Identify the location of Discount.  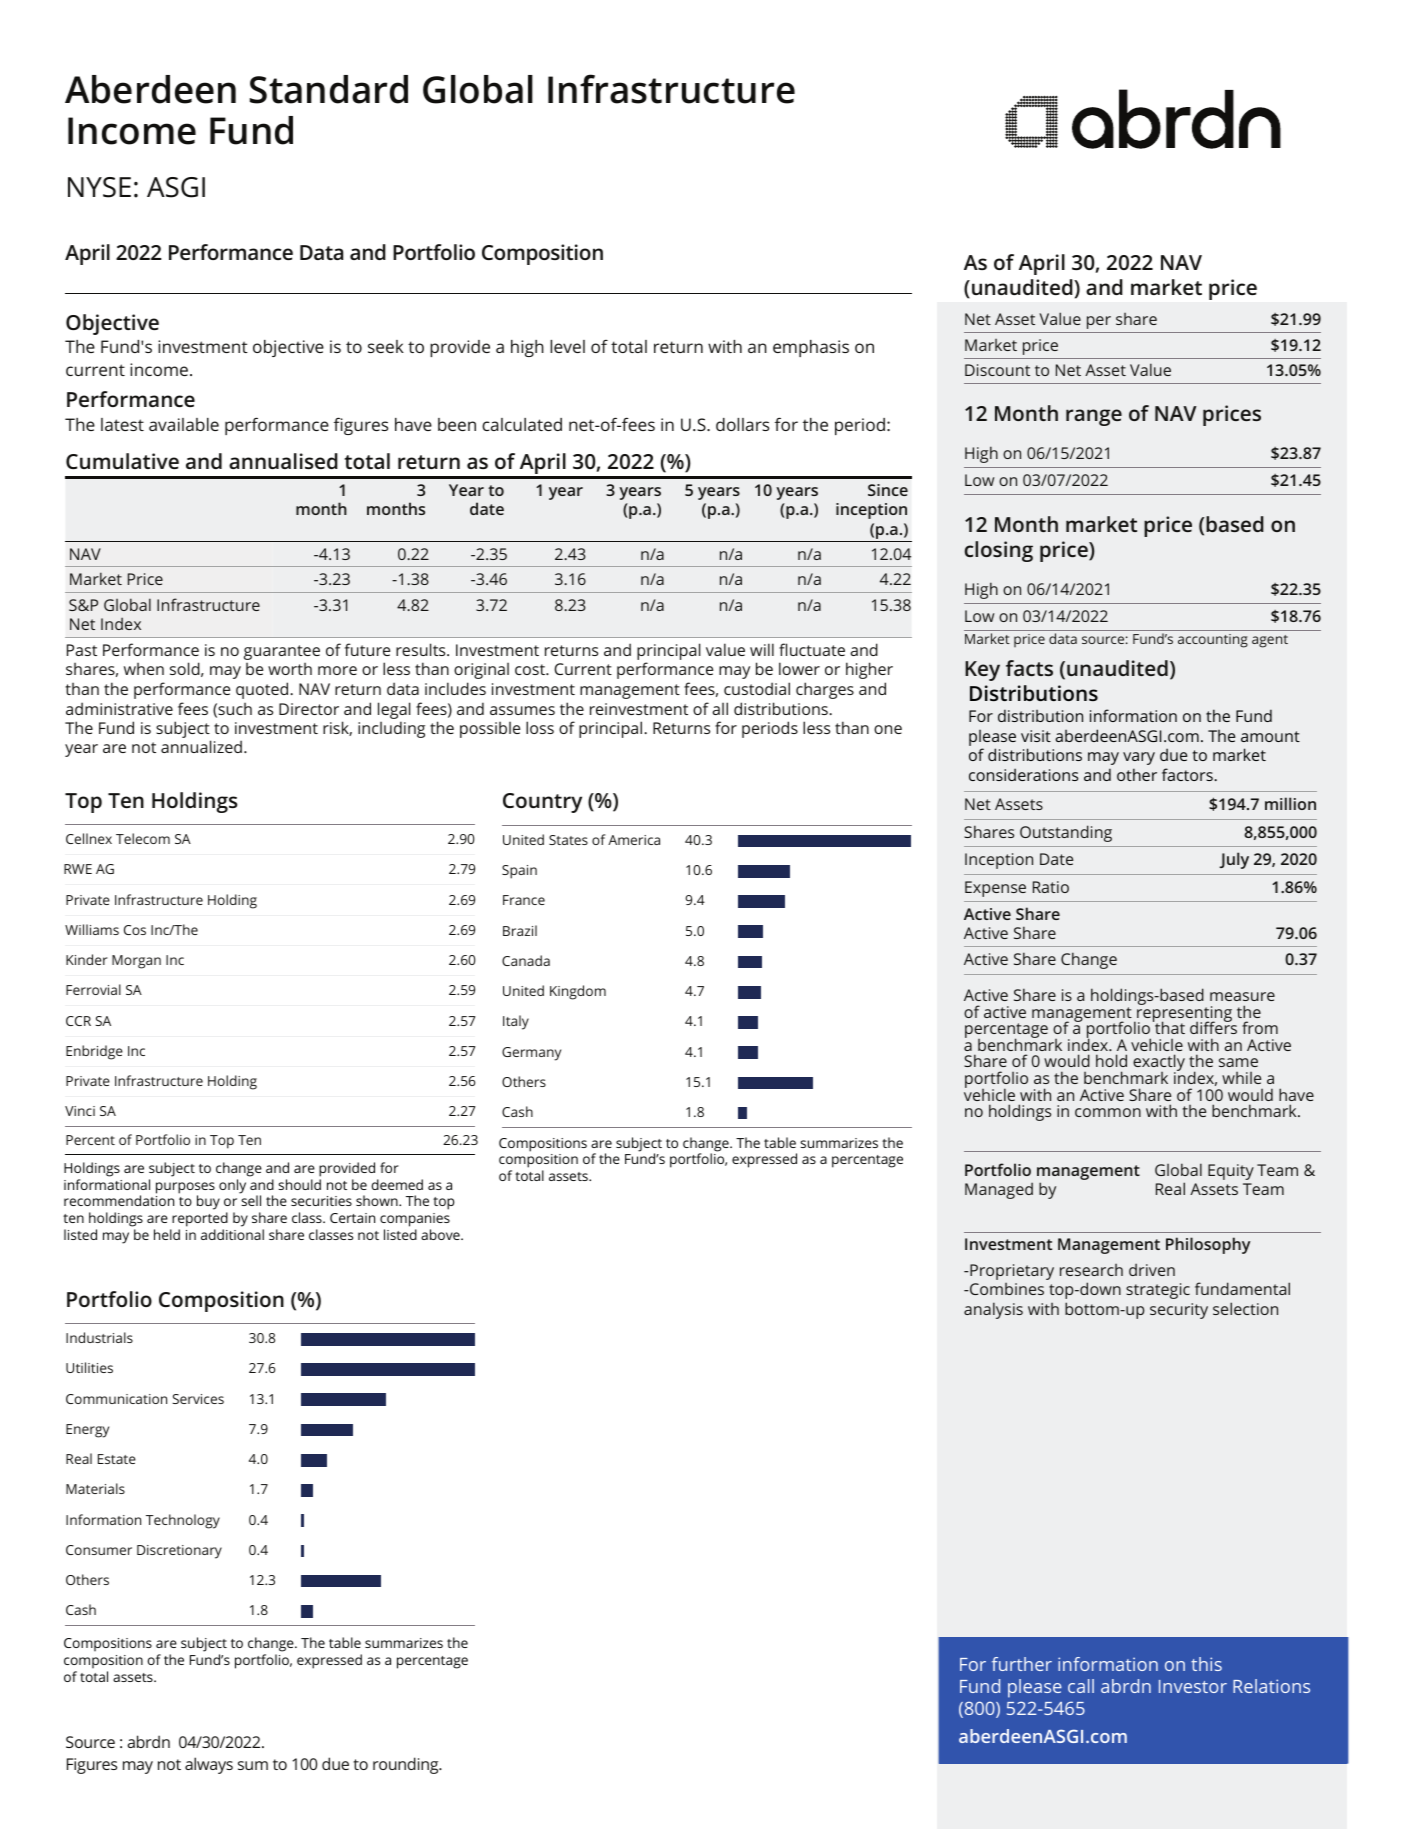
(997, 370).
